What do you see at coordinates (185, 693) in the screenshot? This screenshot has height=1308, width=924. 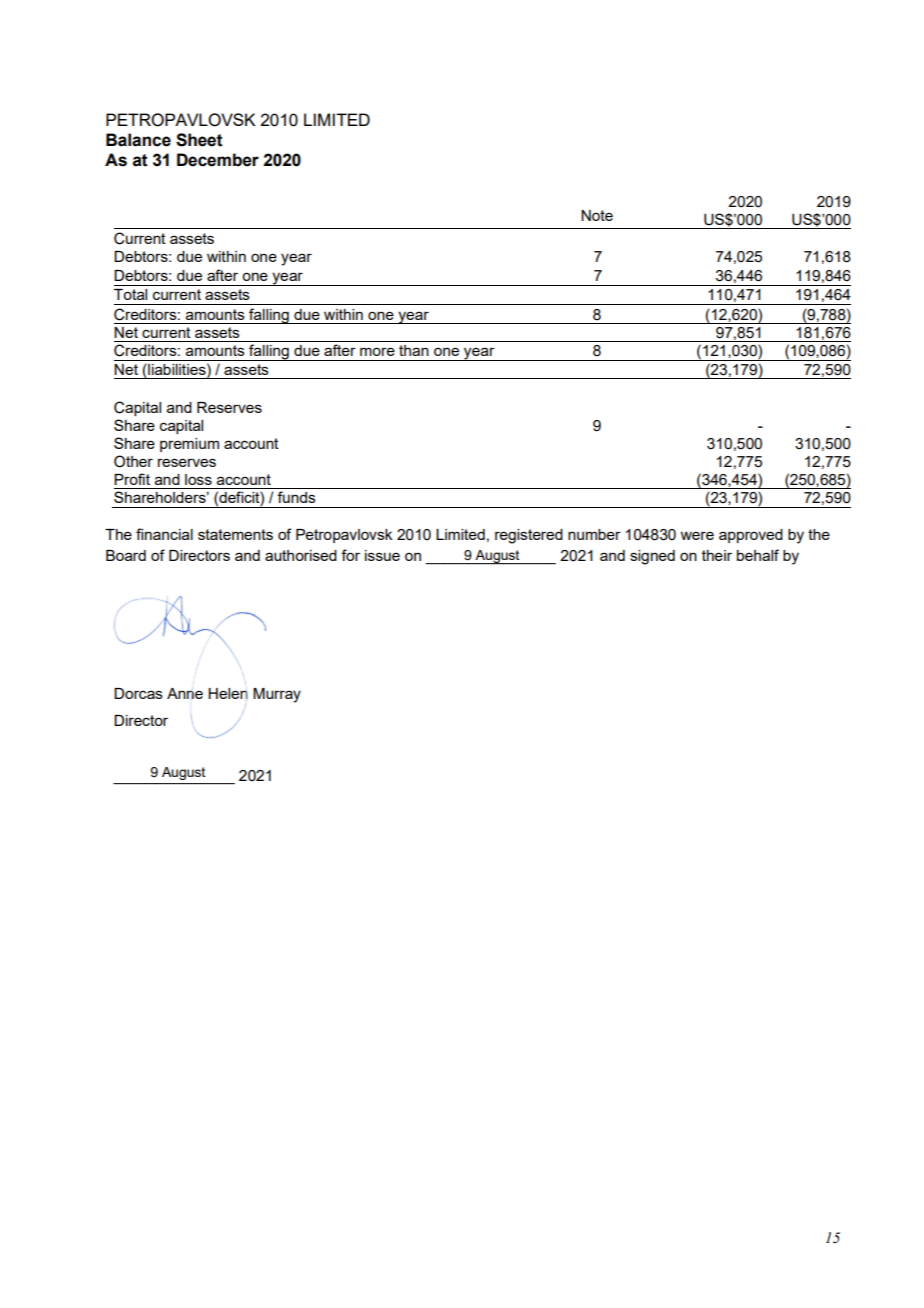 I see `Anne` at bounding box center [185, 693].
